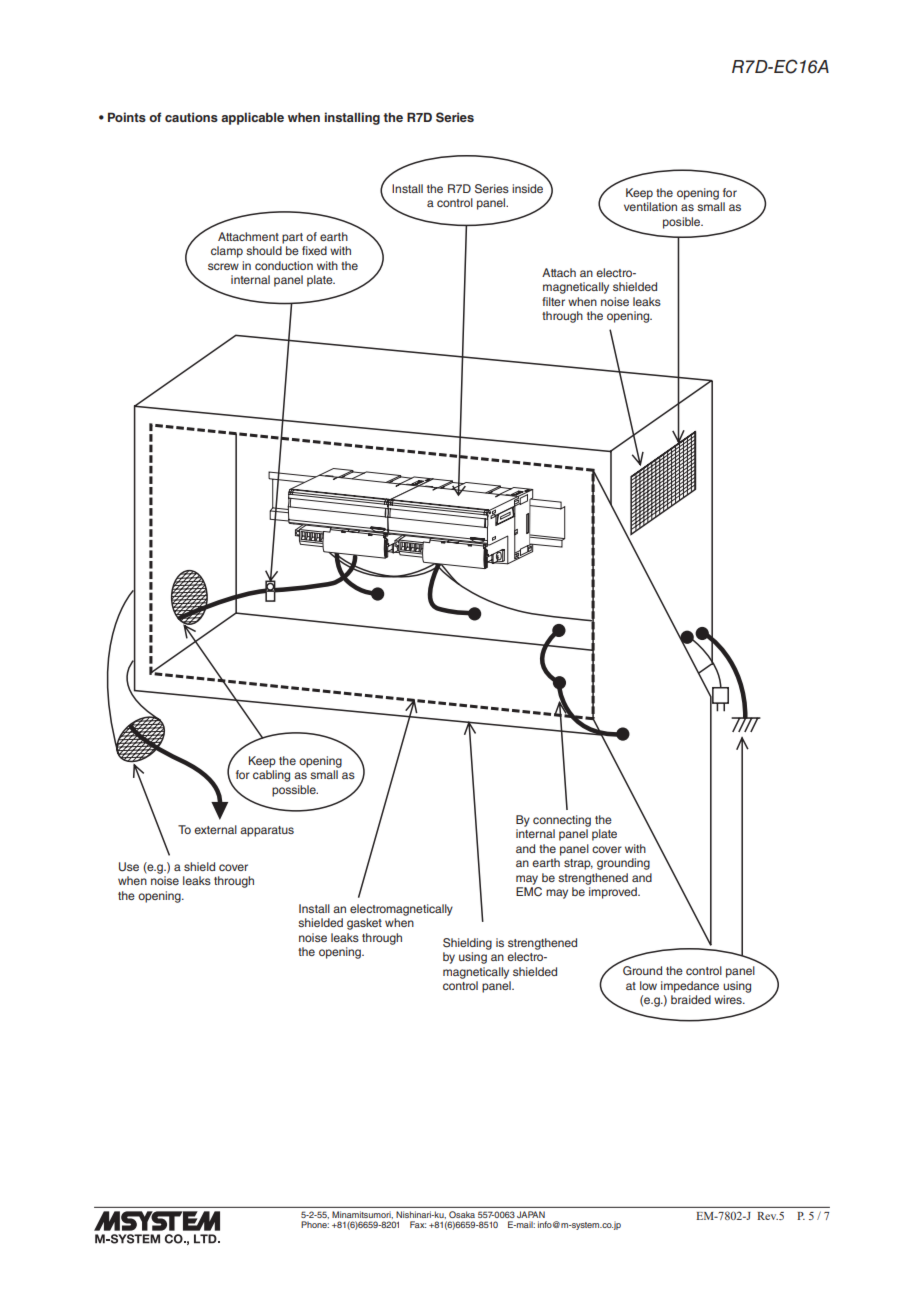 This screenshot has width=924, height=1297. I want to click on gasket, so click(364, 924).
